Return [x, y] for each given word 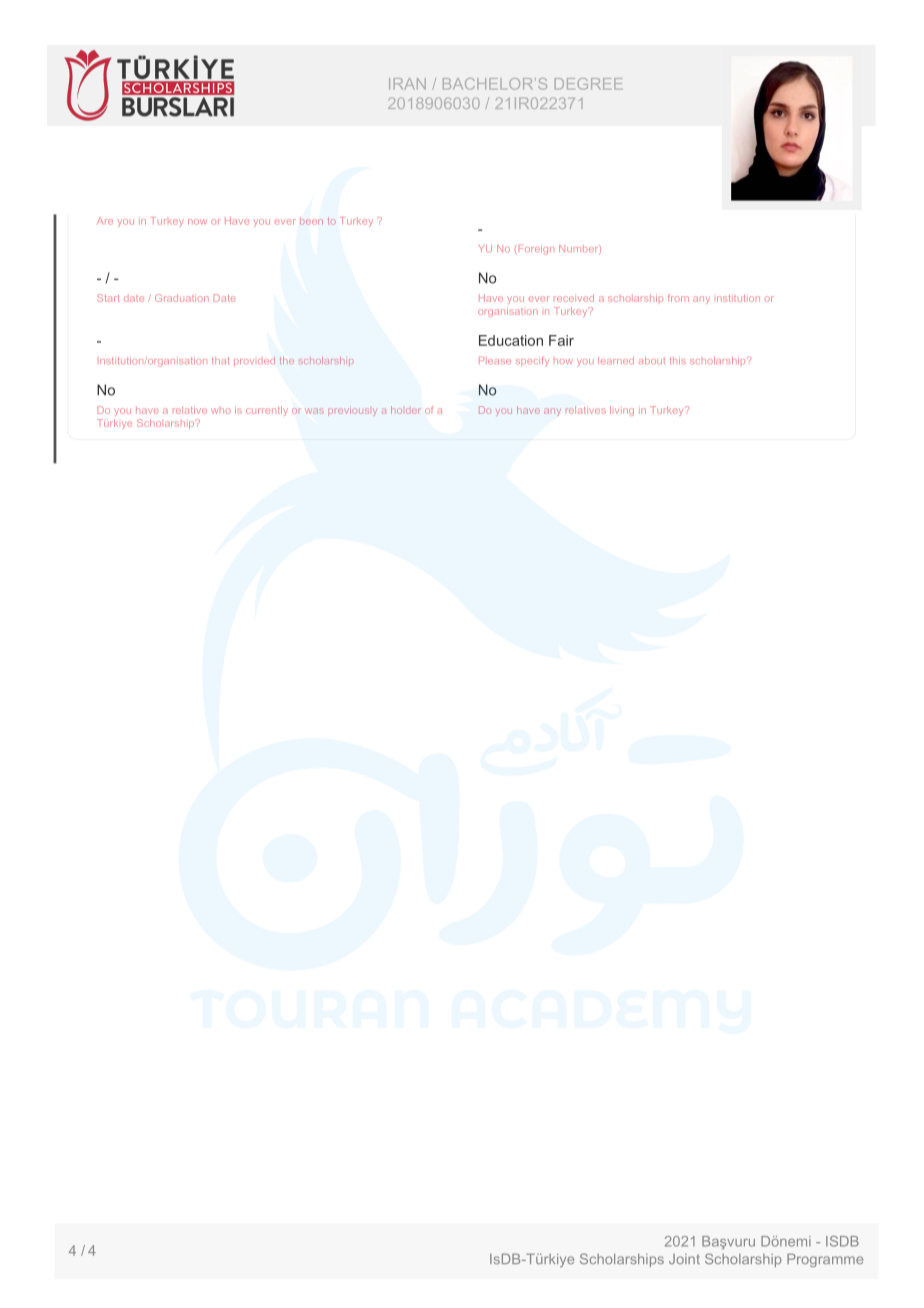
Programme [825, 1260]
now [197, 222]
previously [352, 411]
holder [406, 410]
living [622, 411]
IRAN [407, 84]
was [314, 411]
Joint [684, 1259]
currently [267, 411]
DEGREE [589, 84]
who [221, 411]
